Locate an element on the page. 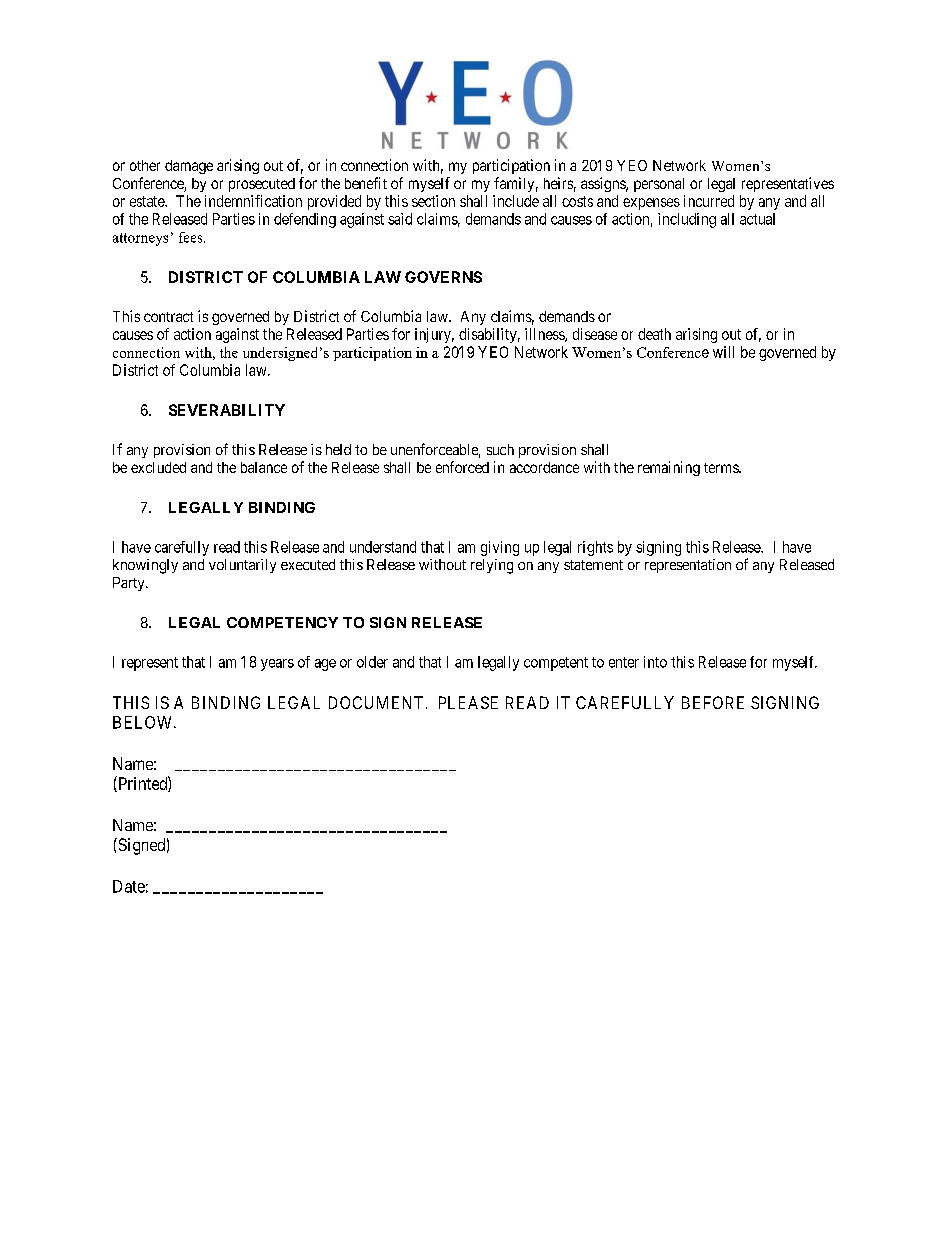 This image has height=1233, width=952. BEFORE is located at coordinates (713, 702).
